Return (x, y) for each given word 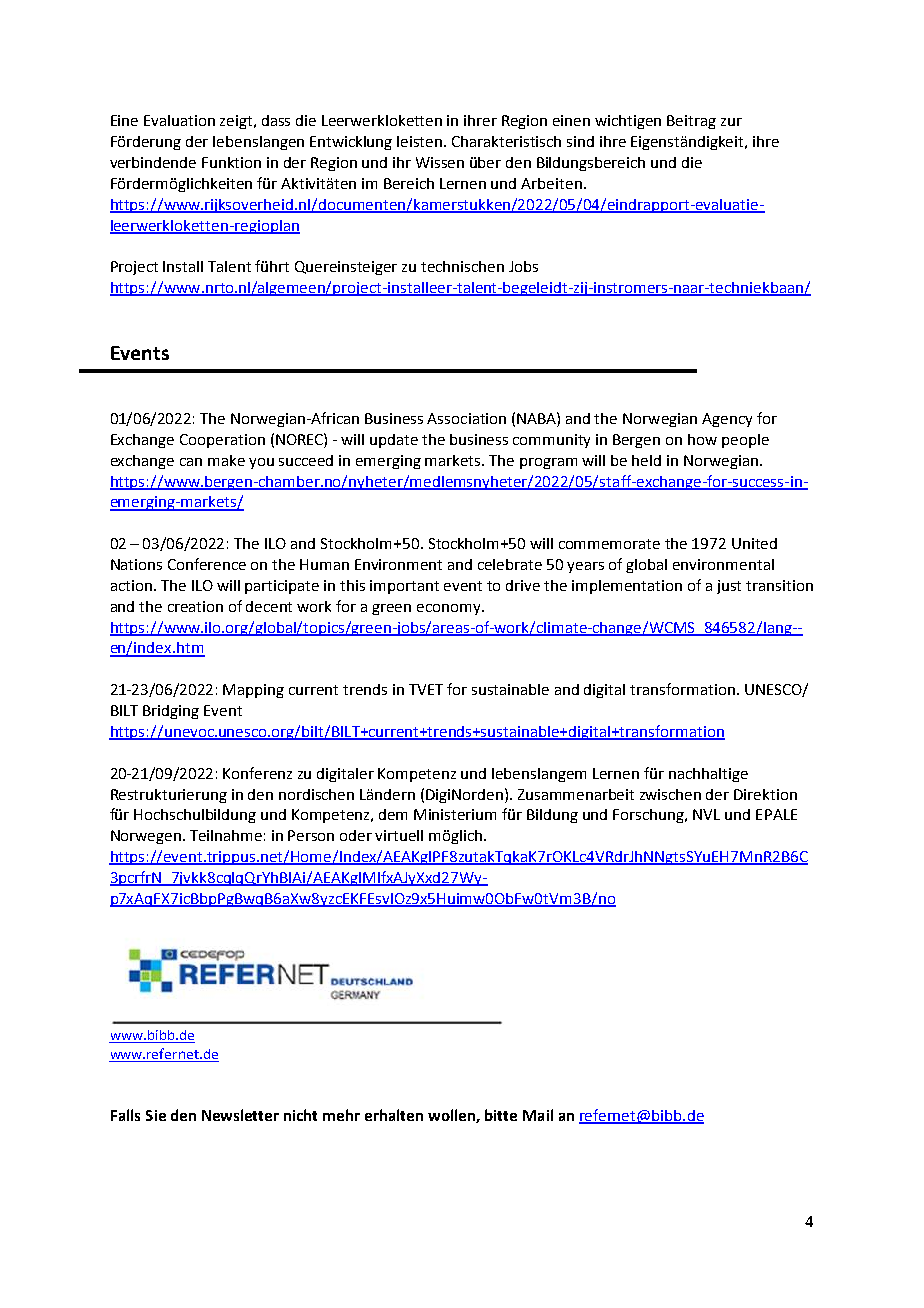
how (702, 439)
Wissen (440, 162)
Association (466, 418)
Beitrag (691, 122)
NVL (706, 814)
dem (393, 814)
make (226, 460)
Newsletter (240, 1115)
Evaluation (179, 120)
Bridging (171, 712)
